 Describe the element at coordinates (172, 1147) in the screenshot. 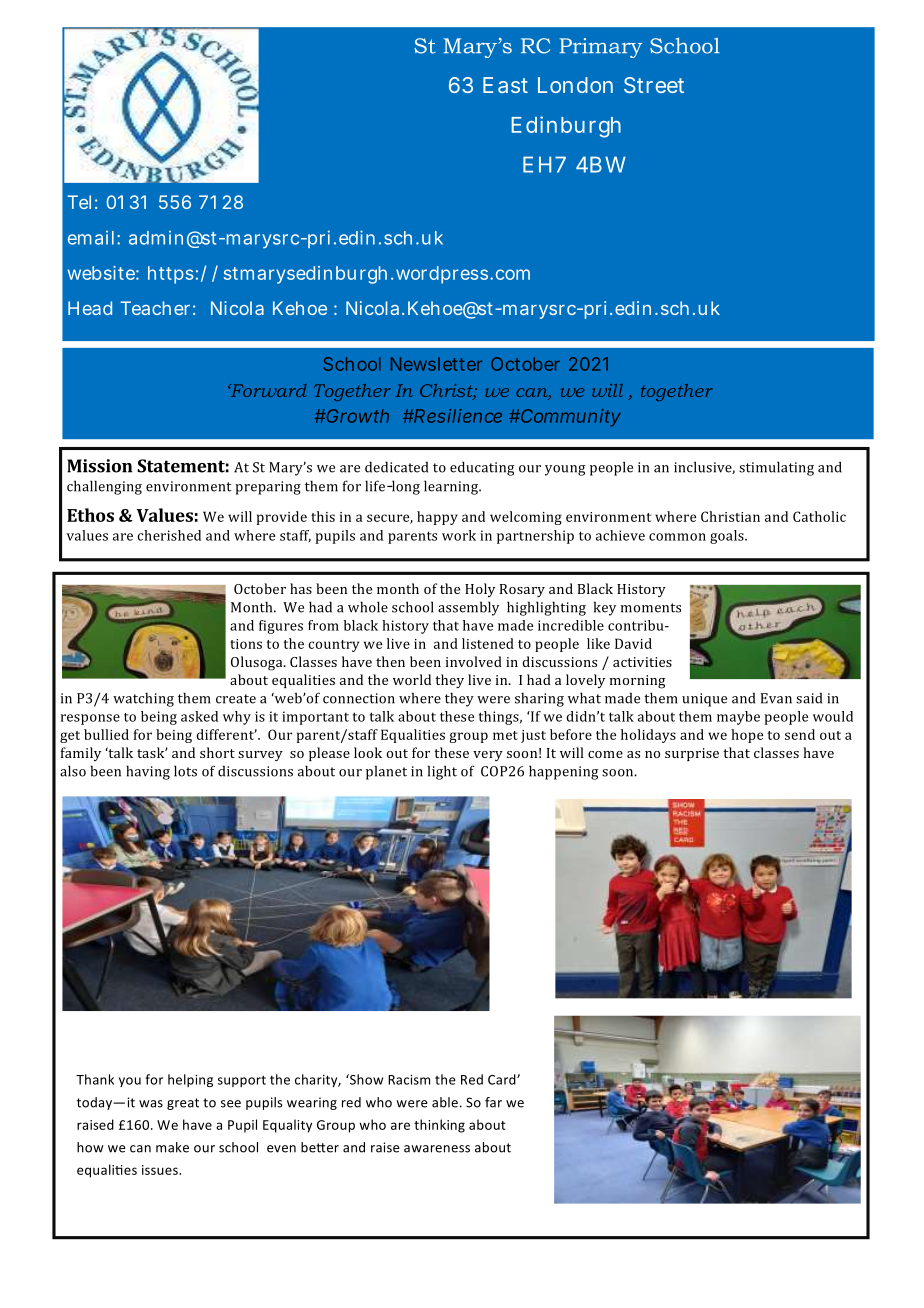

I see `make` at that location.
